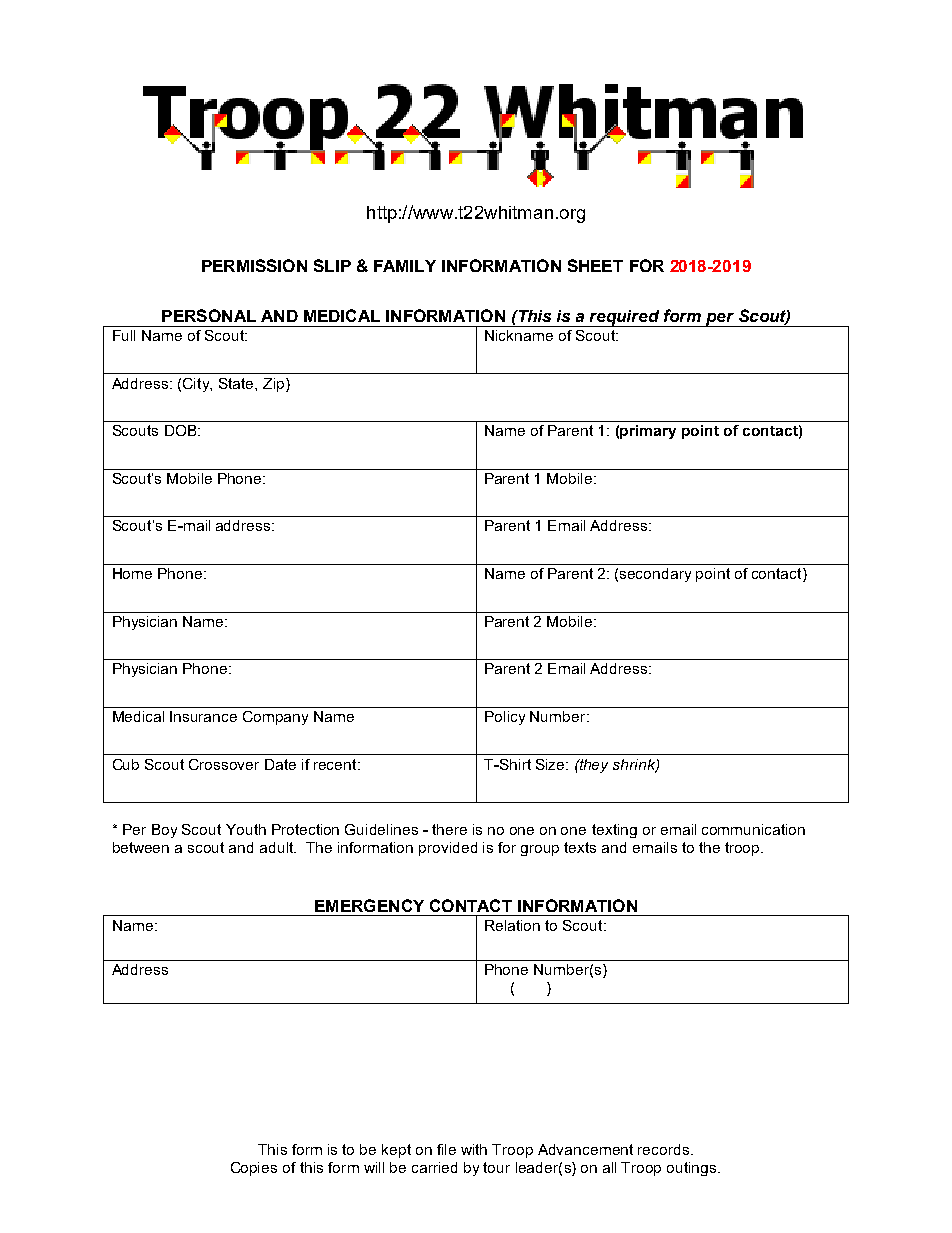 The width and height of the image is (952, 1233). I want to click on required, so click(625, 318).
